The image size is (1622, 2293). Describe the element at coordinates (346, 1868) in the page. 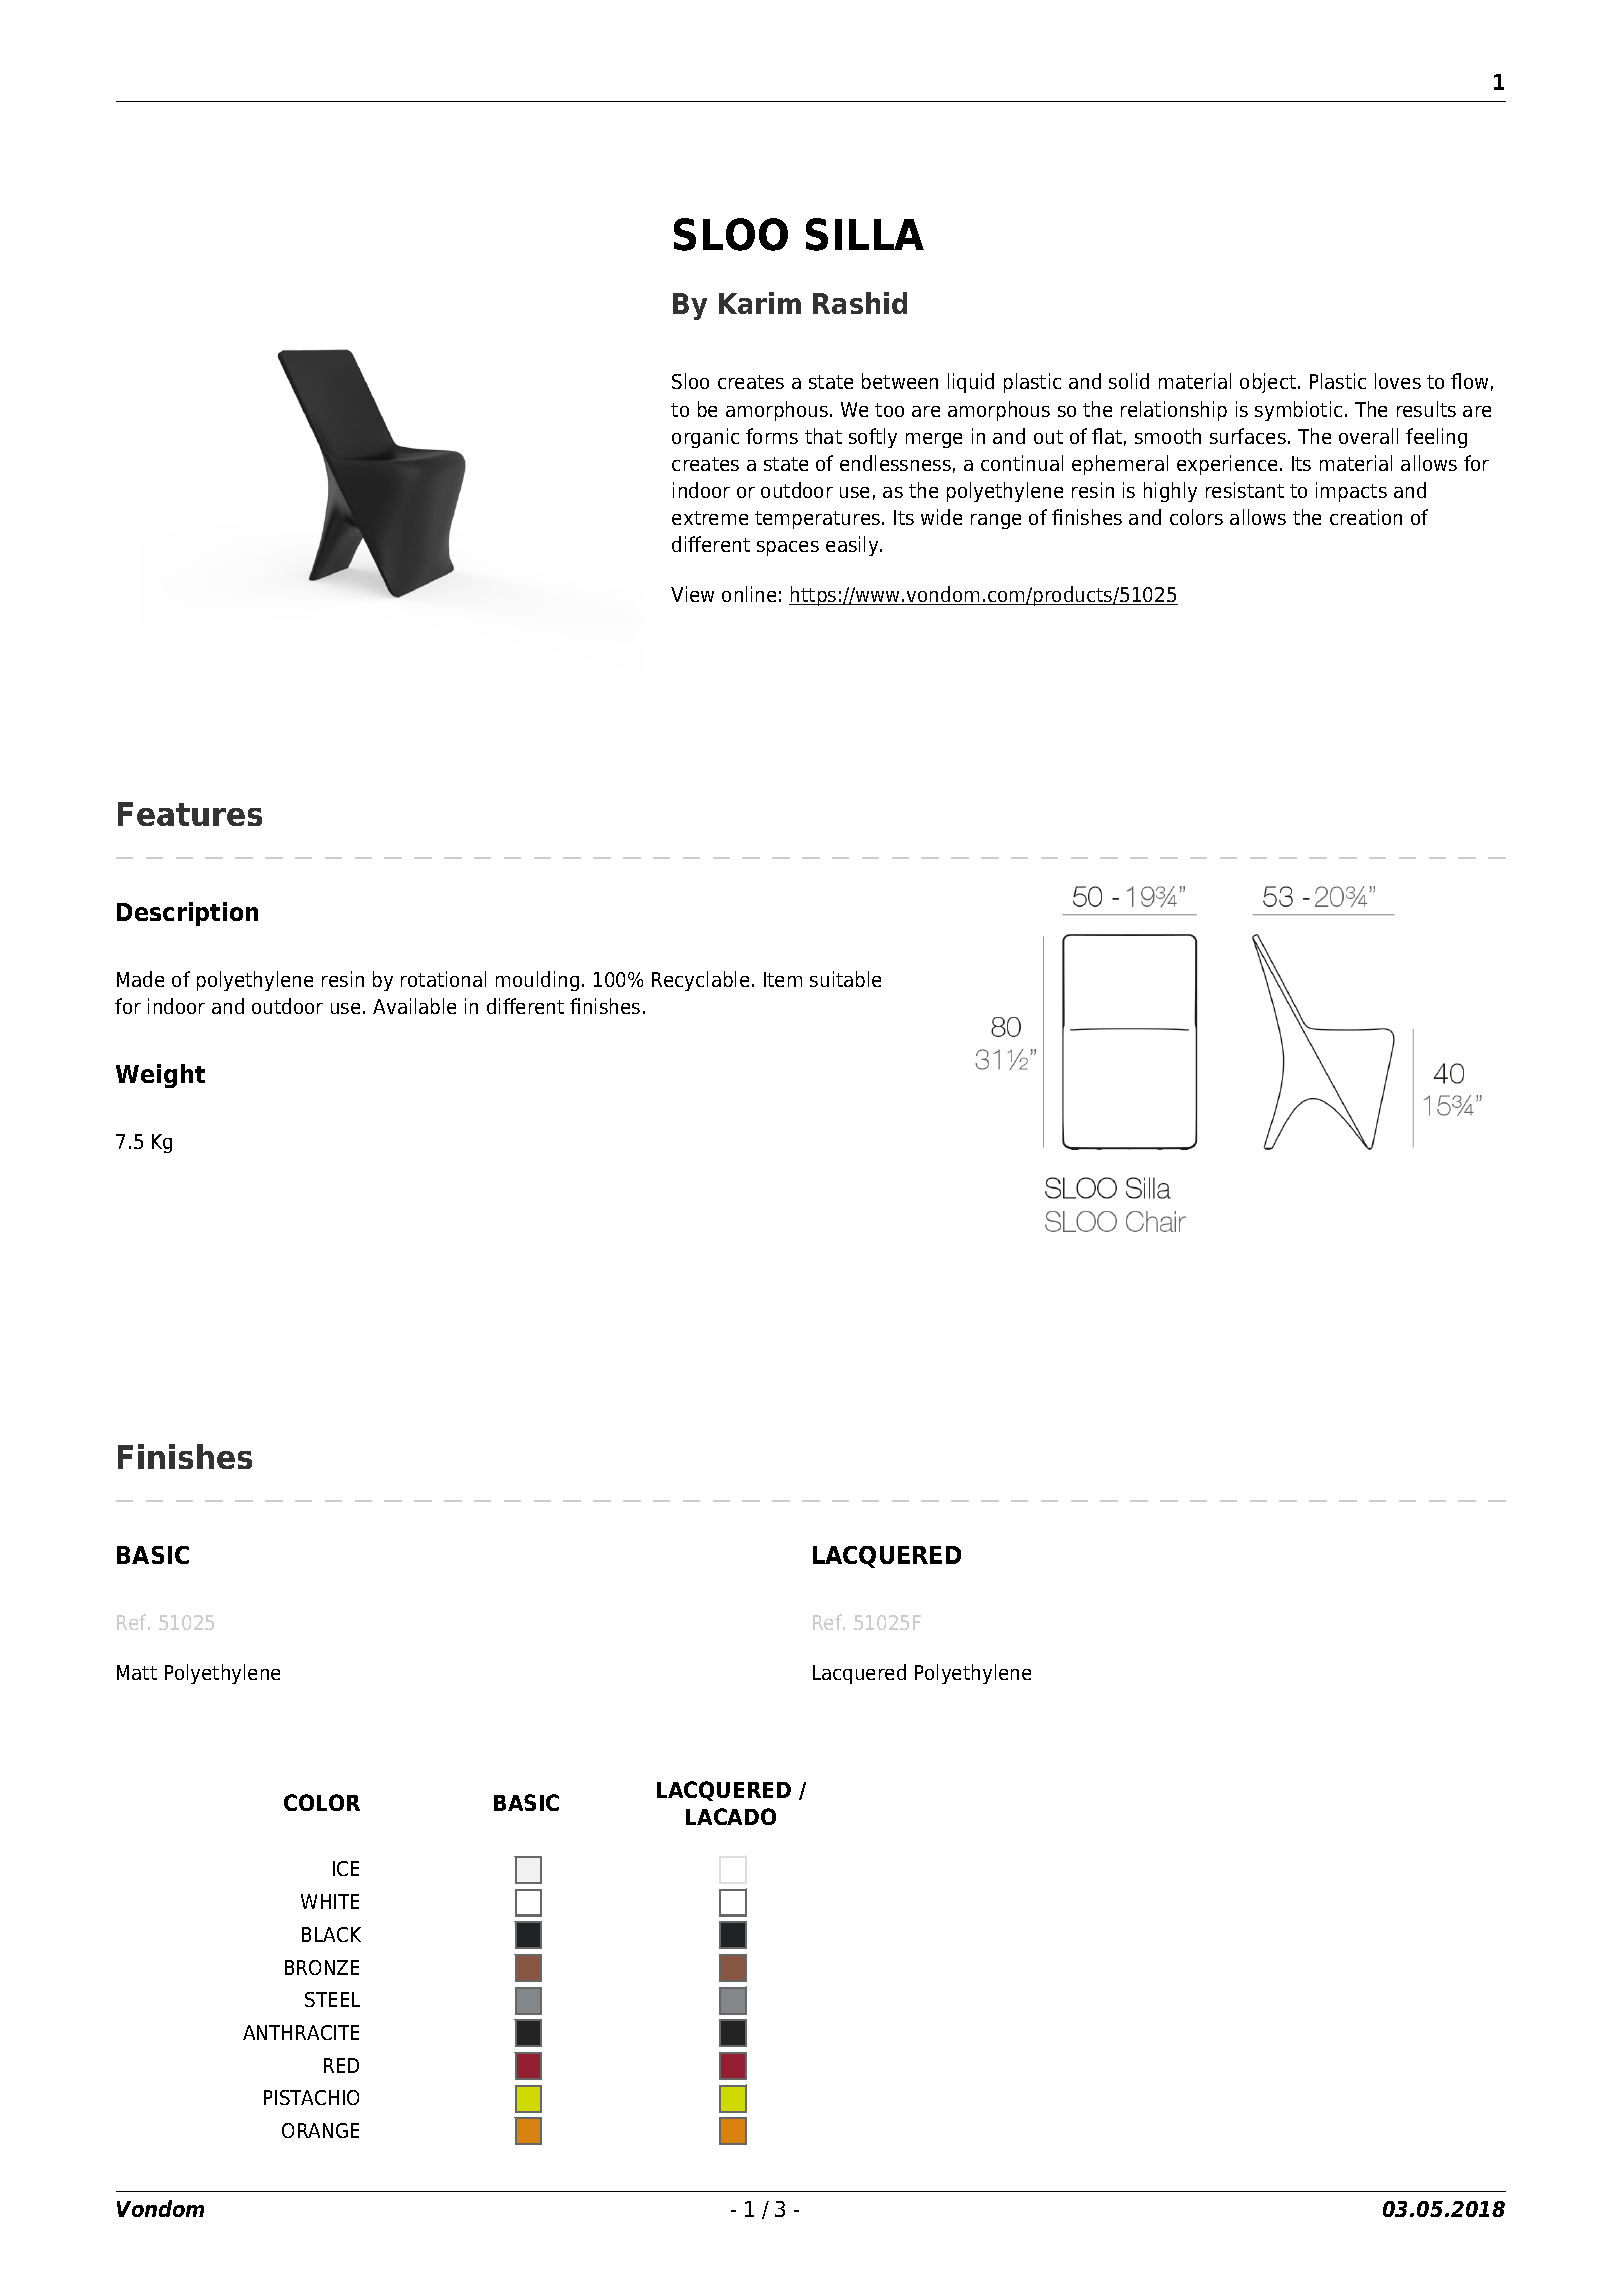

I see `ICE` at that location.
